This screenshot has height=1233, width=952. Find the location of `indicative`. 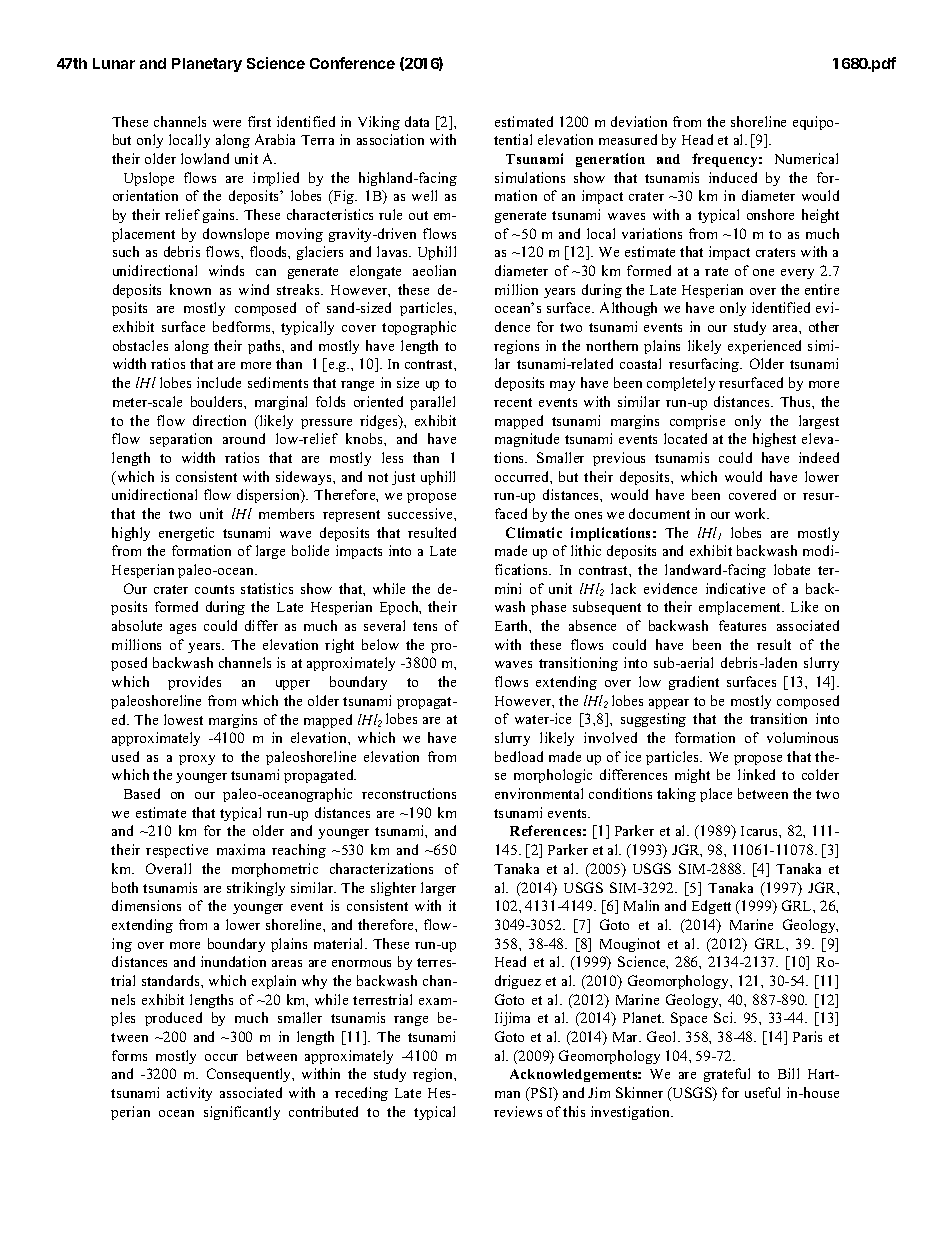

indicative is located at coordinates (735, 588).
